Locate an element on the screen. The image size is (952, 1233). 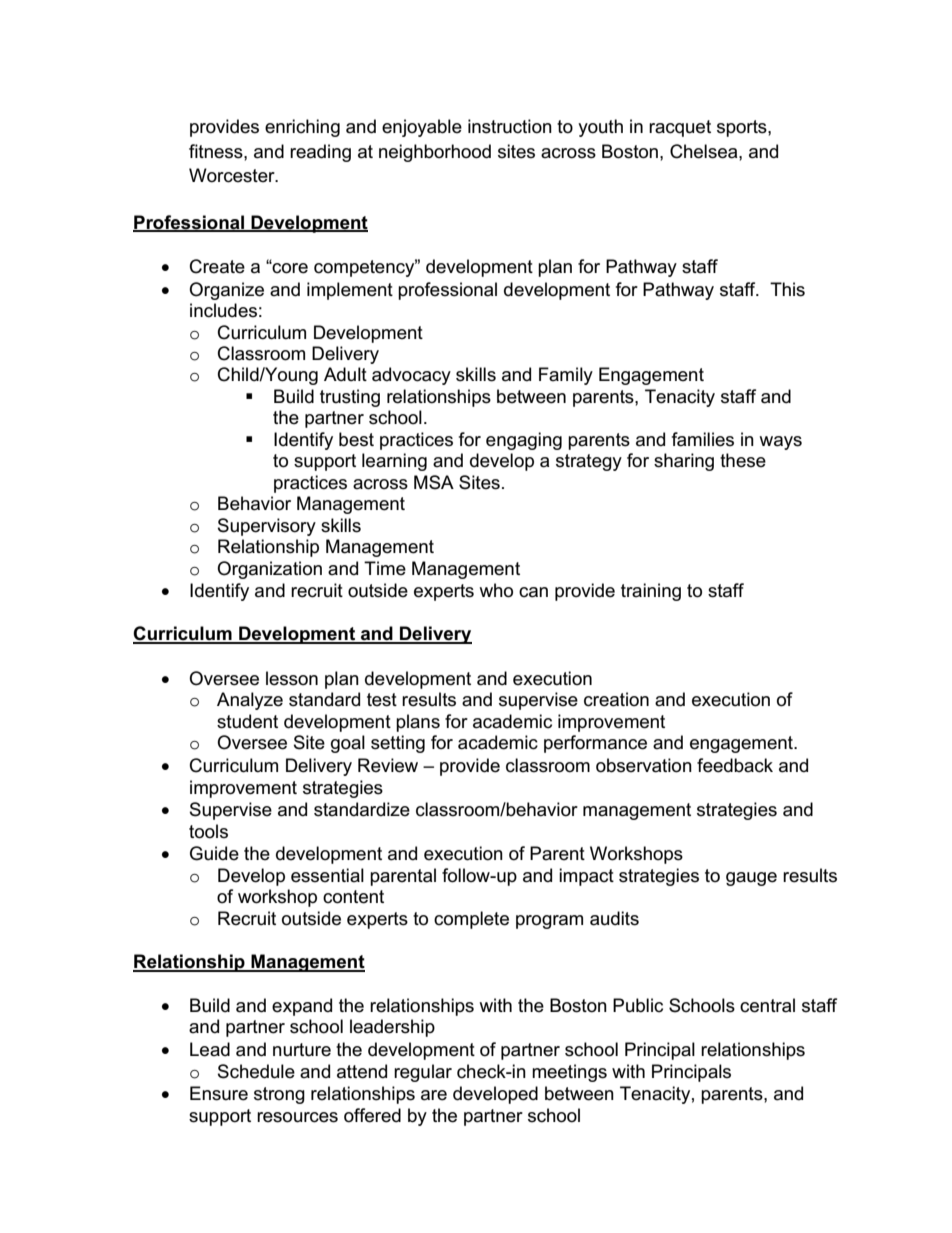
engaging is located at coordinates (524, 441).
